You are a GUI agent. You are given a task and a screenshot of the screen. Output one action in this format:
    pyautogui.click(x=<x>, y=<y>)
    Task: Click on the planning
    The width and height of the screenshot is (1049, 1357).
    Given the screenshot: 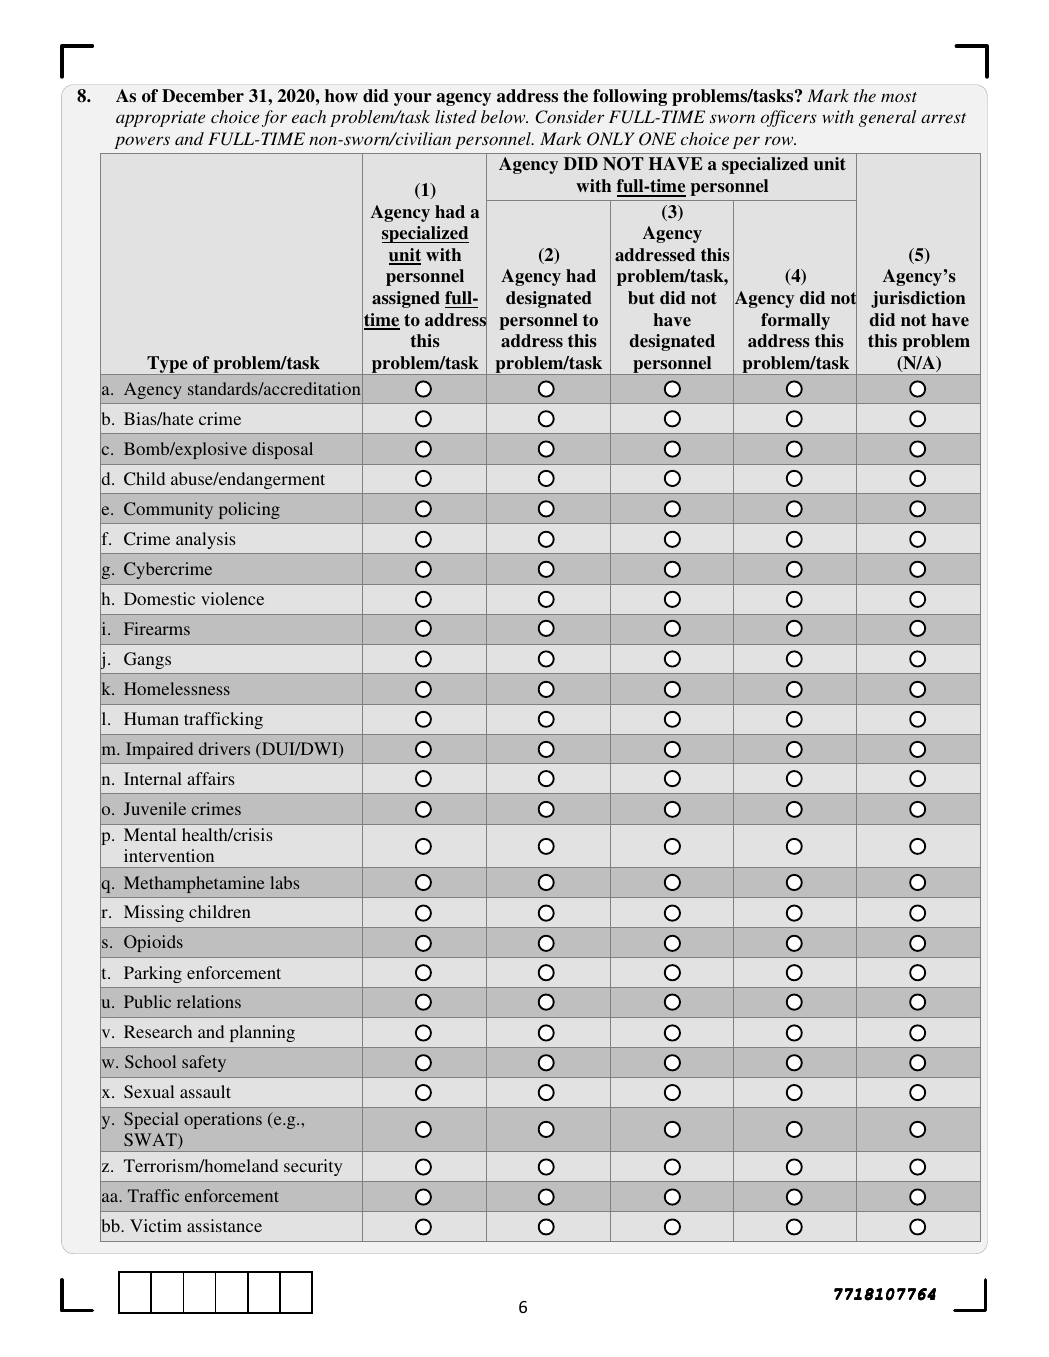 What is the action you would take?
    pyautogui.click(x=262, y=1033)
